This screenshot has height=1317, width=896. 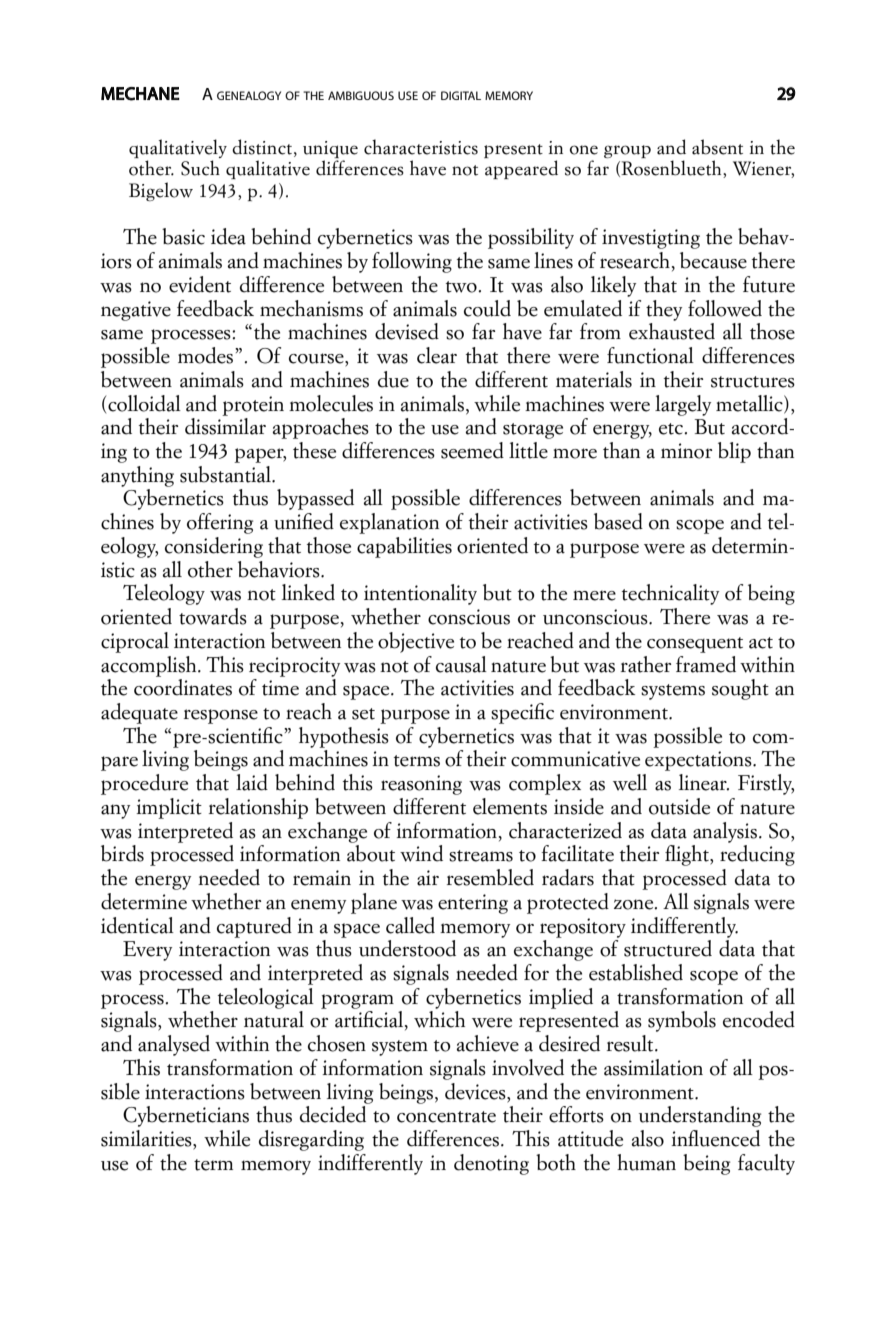 What do you see at coordinates (717, 147) in the screenshot?
I see `absent` at bounding box center [717, 147].
